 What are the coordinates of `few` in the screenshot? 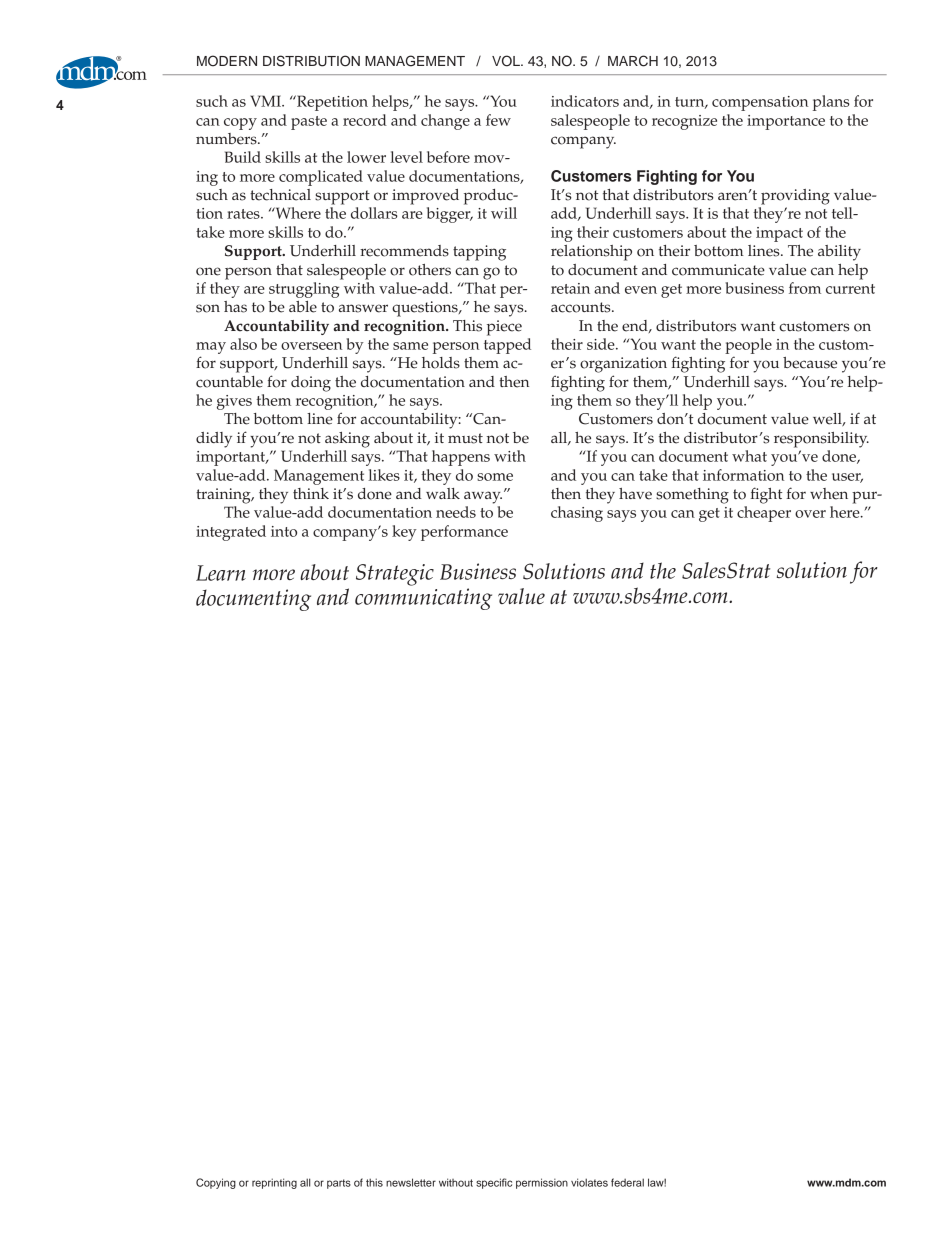 It's located at (498, 120).
